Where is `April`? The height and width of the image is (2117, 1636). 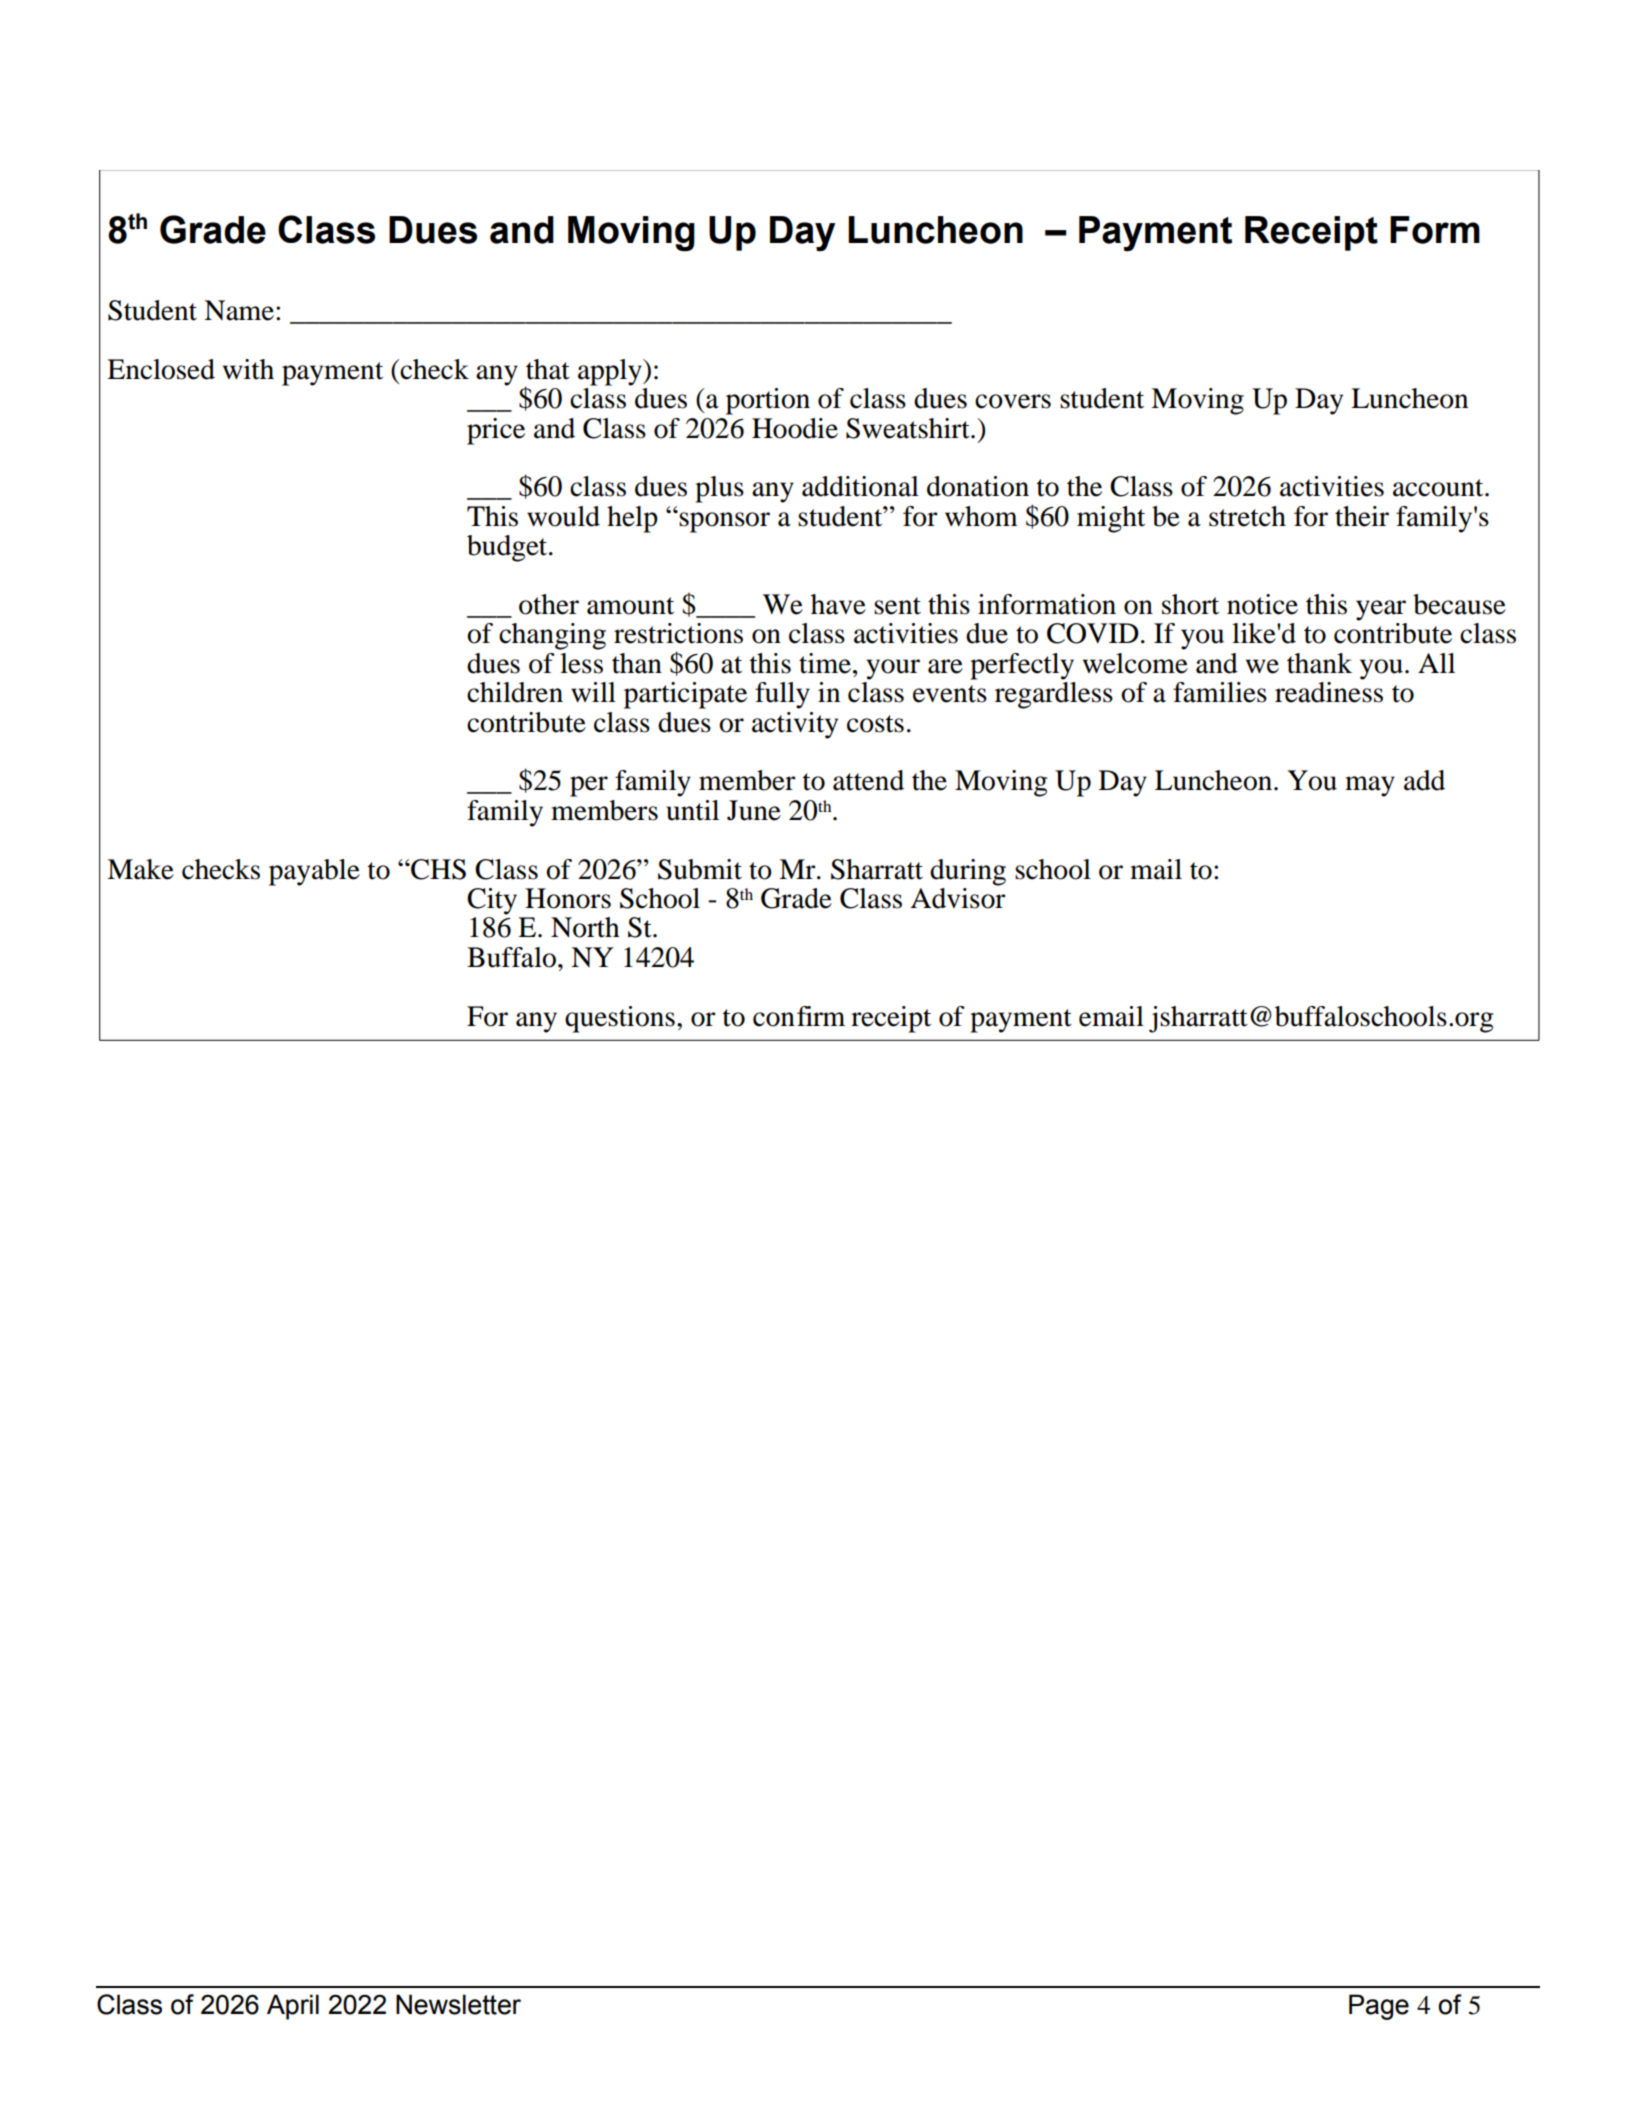 April is located at coordinates (293, 2007).
